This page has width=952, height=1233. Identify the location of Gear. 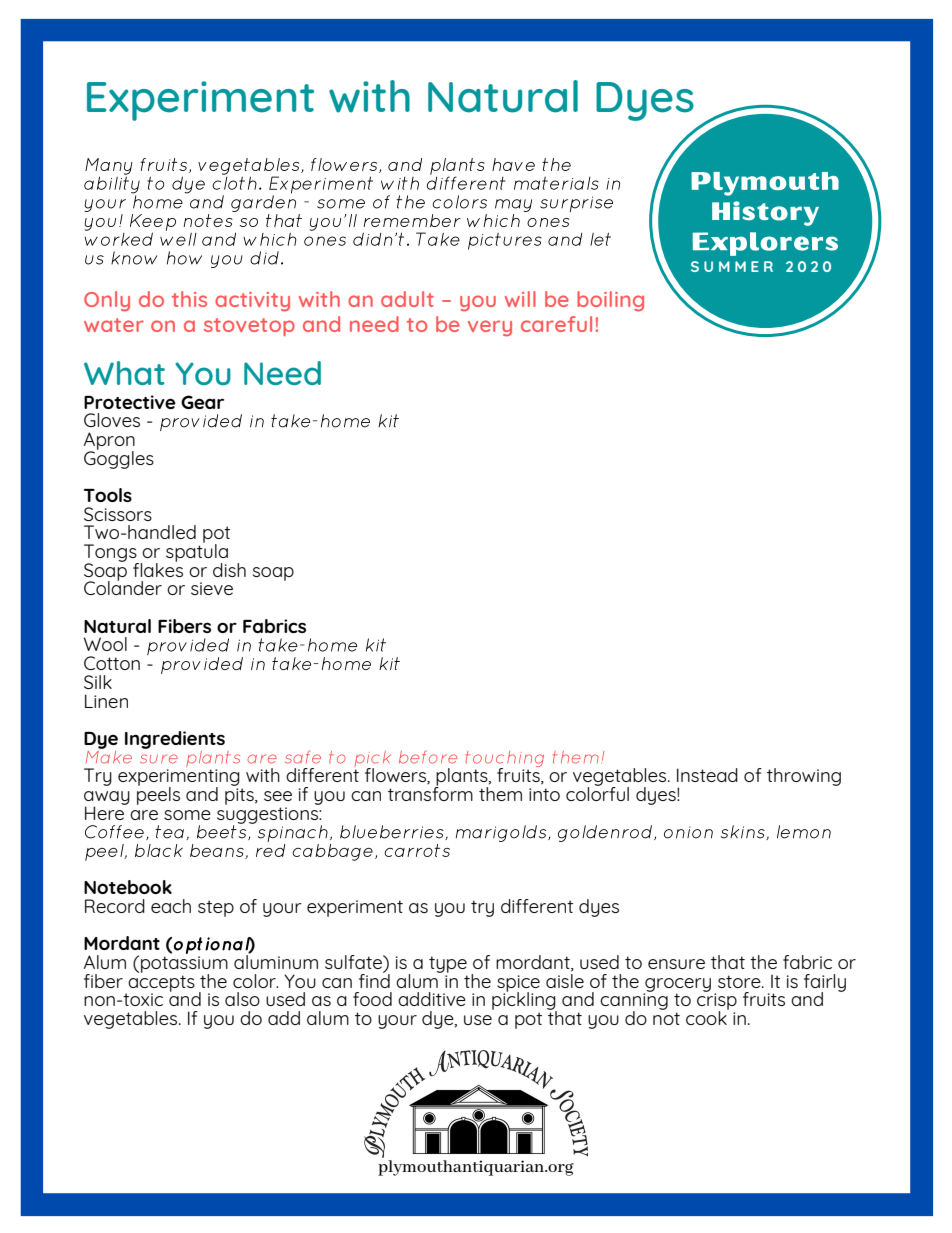
(202, 402).
